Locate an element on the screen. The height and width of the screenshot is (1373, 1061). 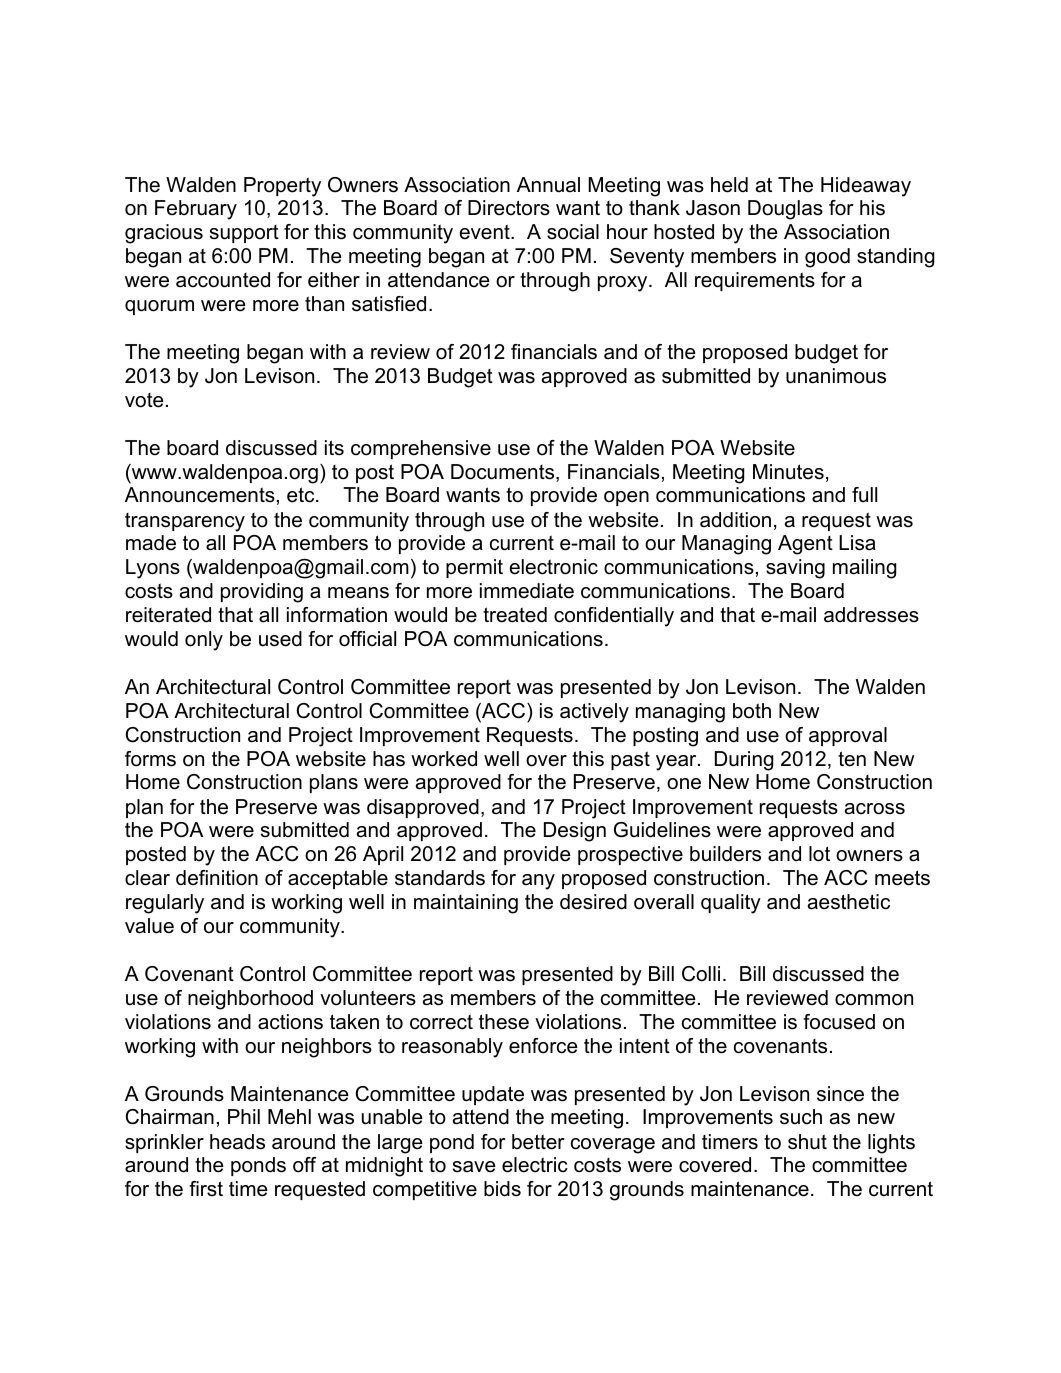
transparency is located at coordinates (185, 522).
